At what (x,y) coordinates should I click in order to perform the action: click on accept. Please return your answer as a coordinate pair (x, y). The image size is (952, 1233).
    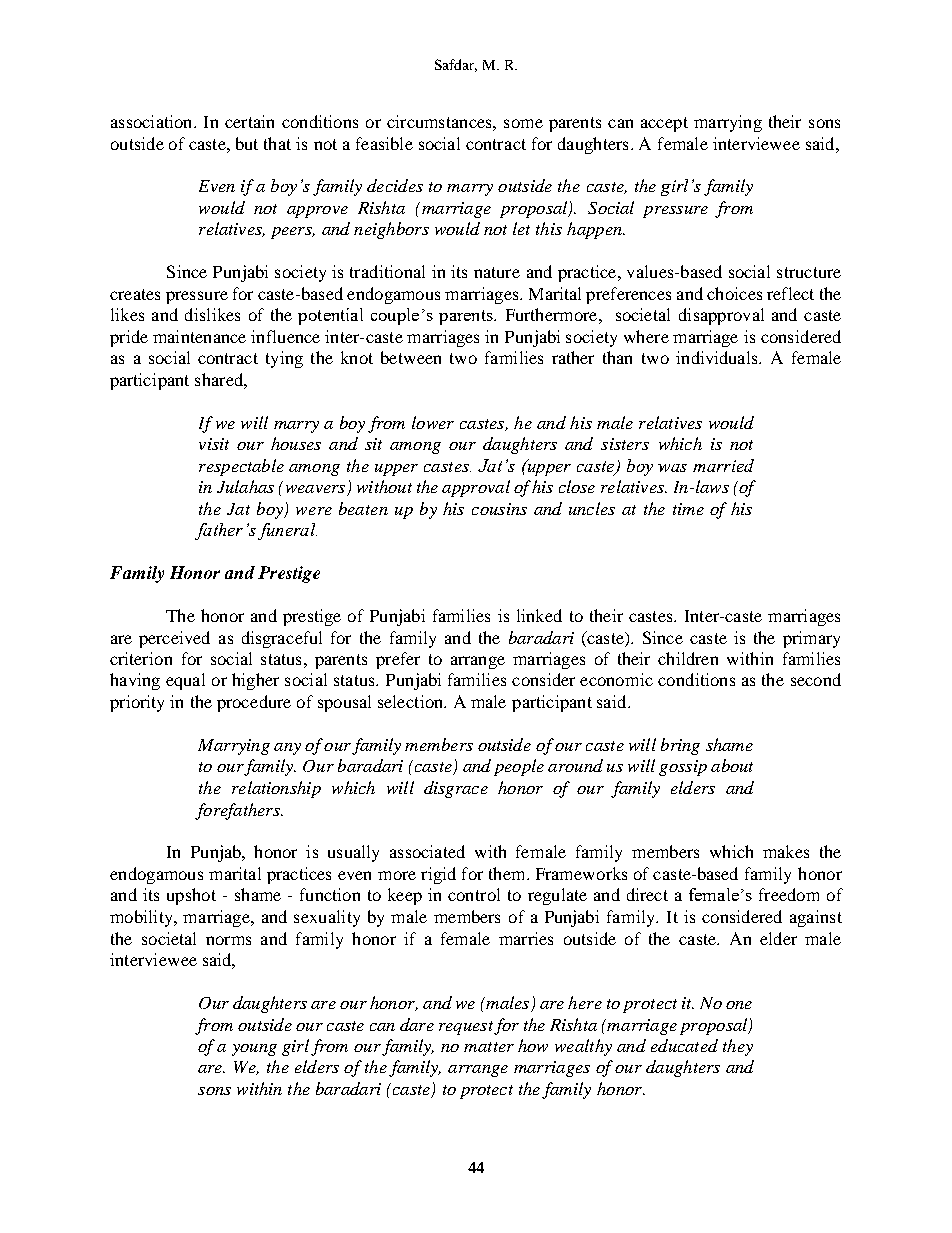
    Looking at the image, I should click on (664, 124).
